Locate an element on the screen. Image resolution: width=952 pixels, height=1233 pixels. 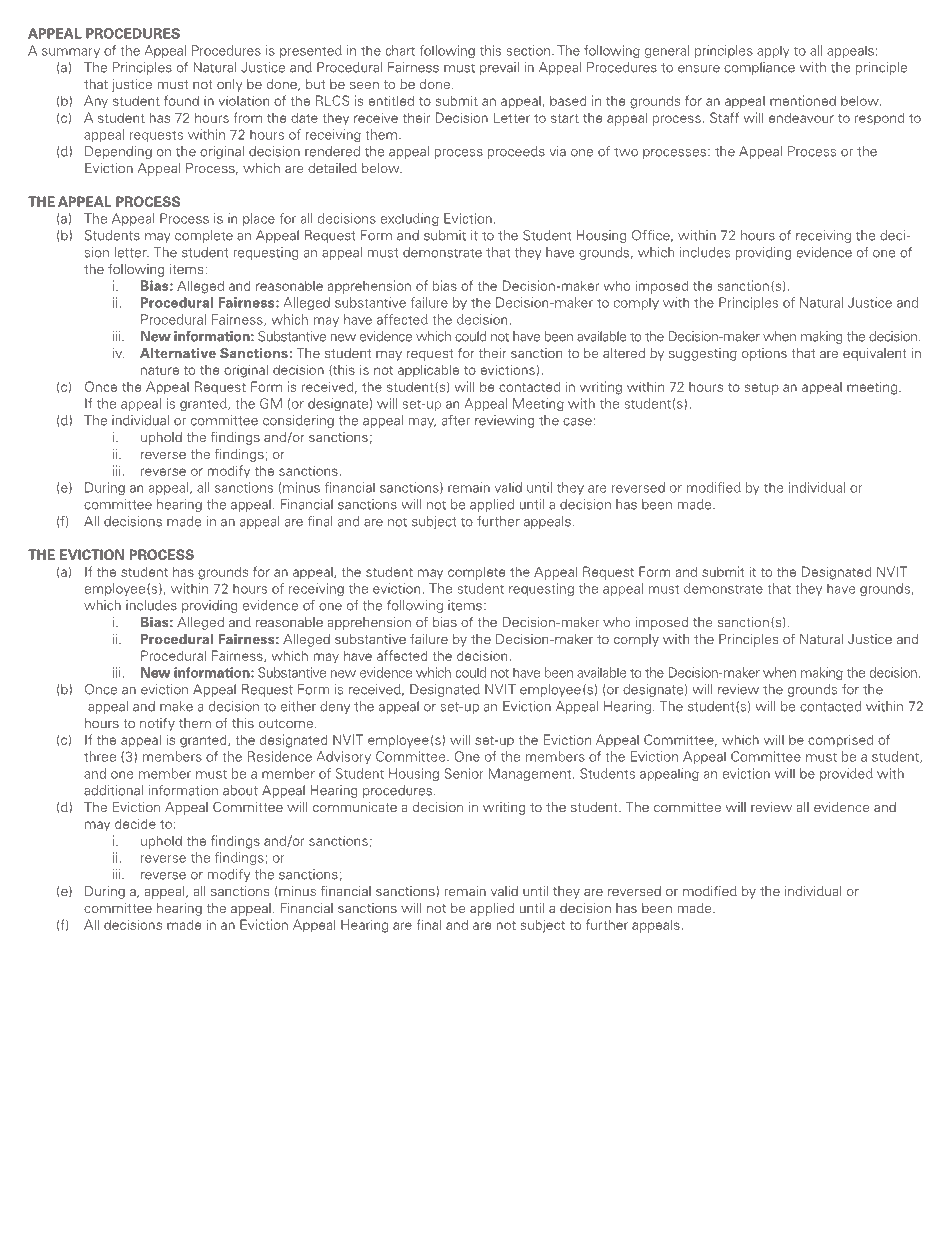
provided is located at coordinates (846, 774).
